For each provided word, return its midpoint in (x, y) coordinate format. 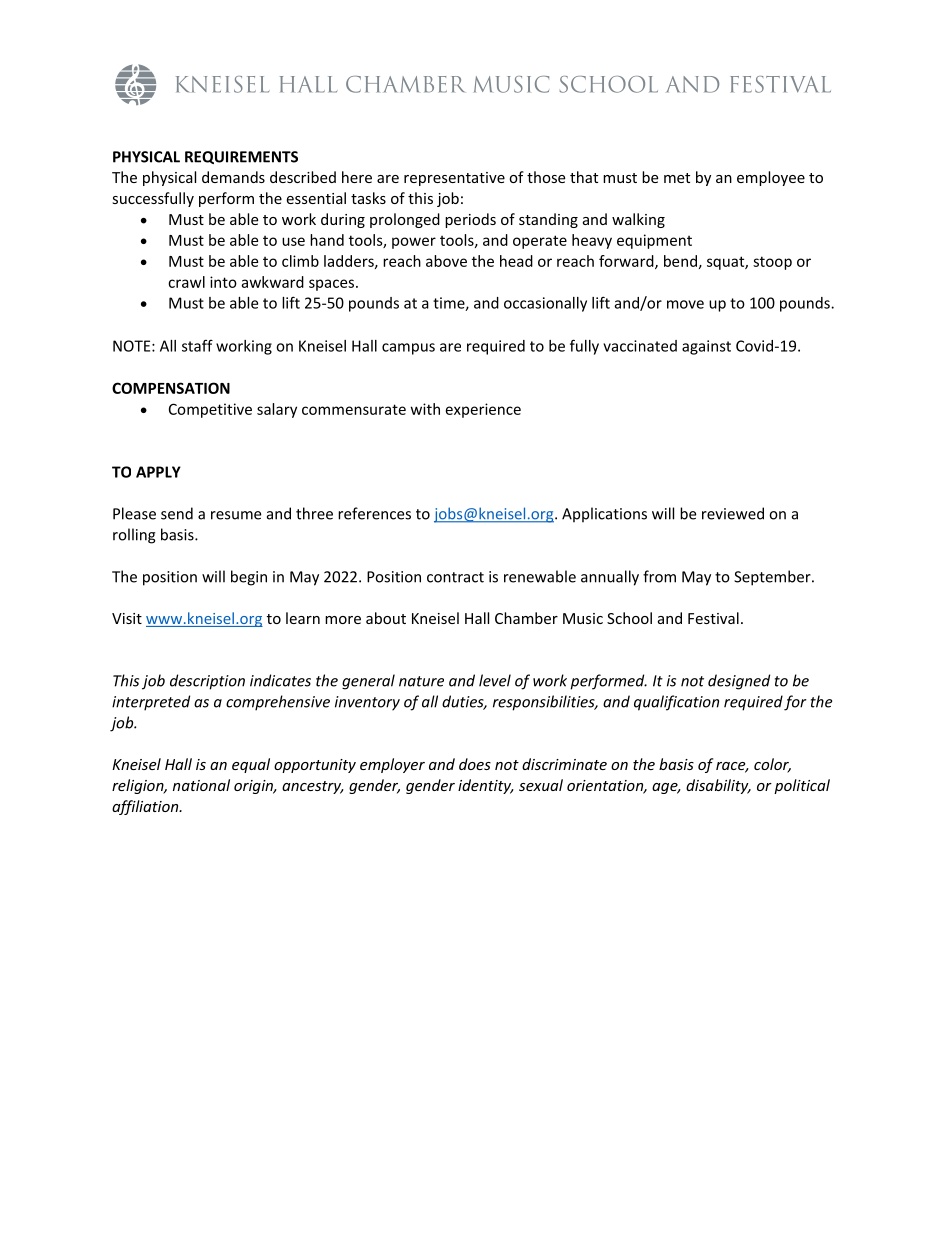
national (201, 785)
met (677, 178)
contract (455, 577)
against (706, 347)
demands (233, 177)
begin (249, 578)
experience (483, 410)
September (773, 578)
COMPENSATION (171, 388)
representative (454, 179)
